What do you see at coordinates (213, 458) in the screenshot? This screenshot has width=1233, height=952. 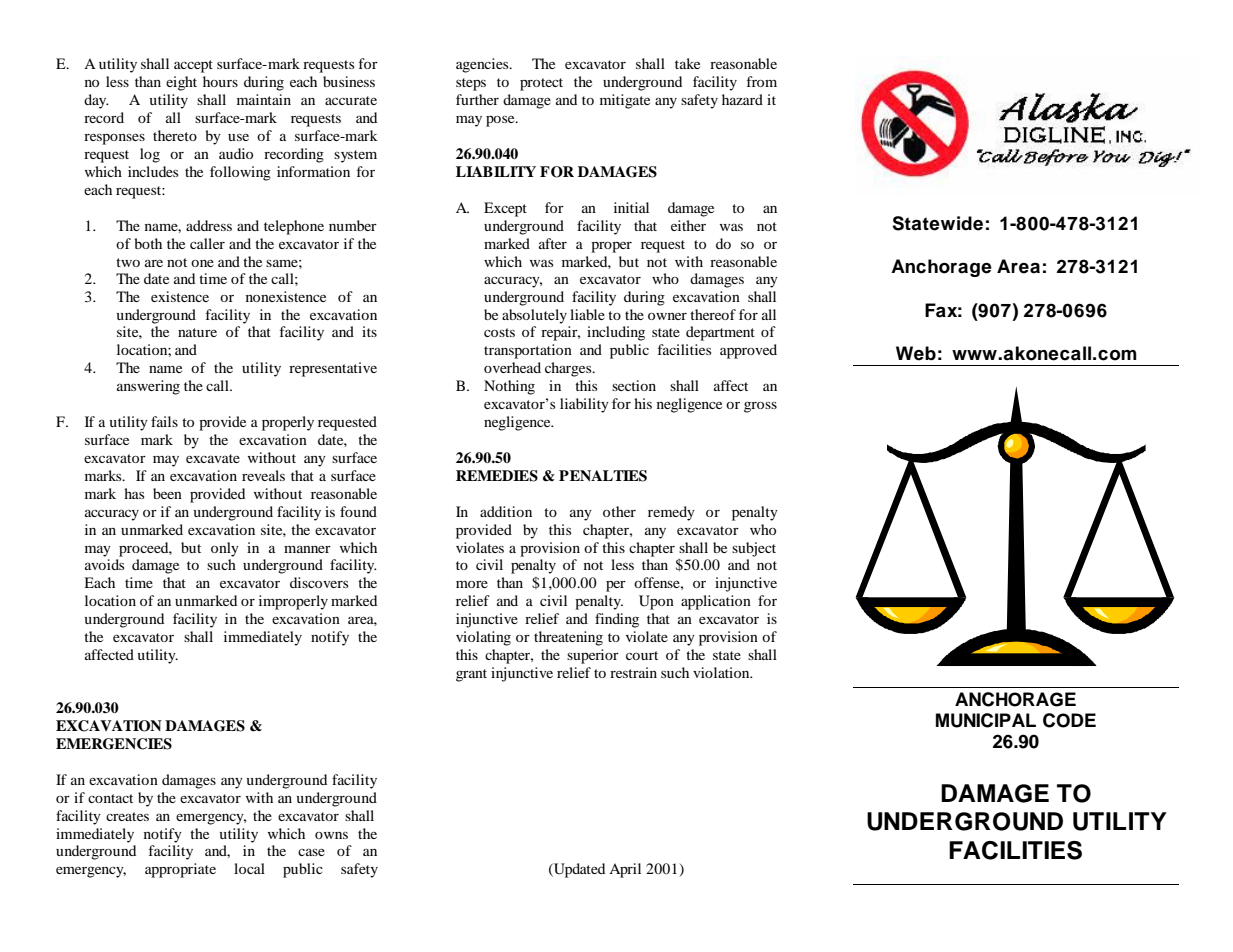 I see `excavate` at bounding box center [213, 458].
